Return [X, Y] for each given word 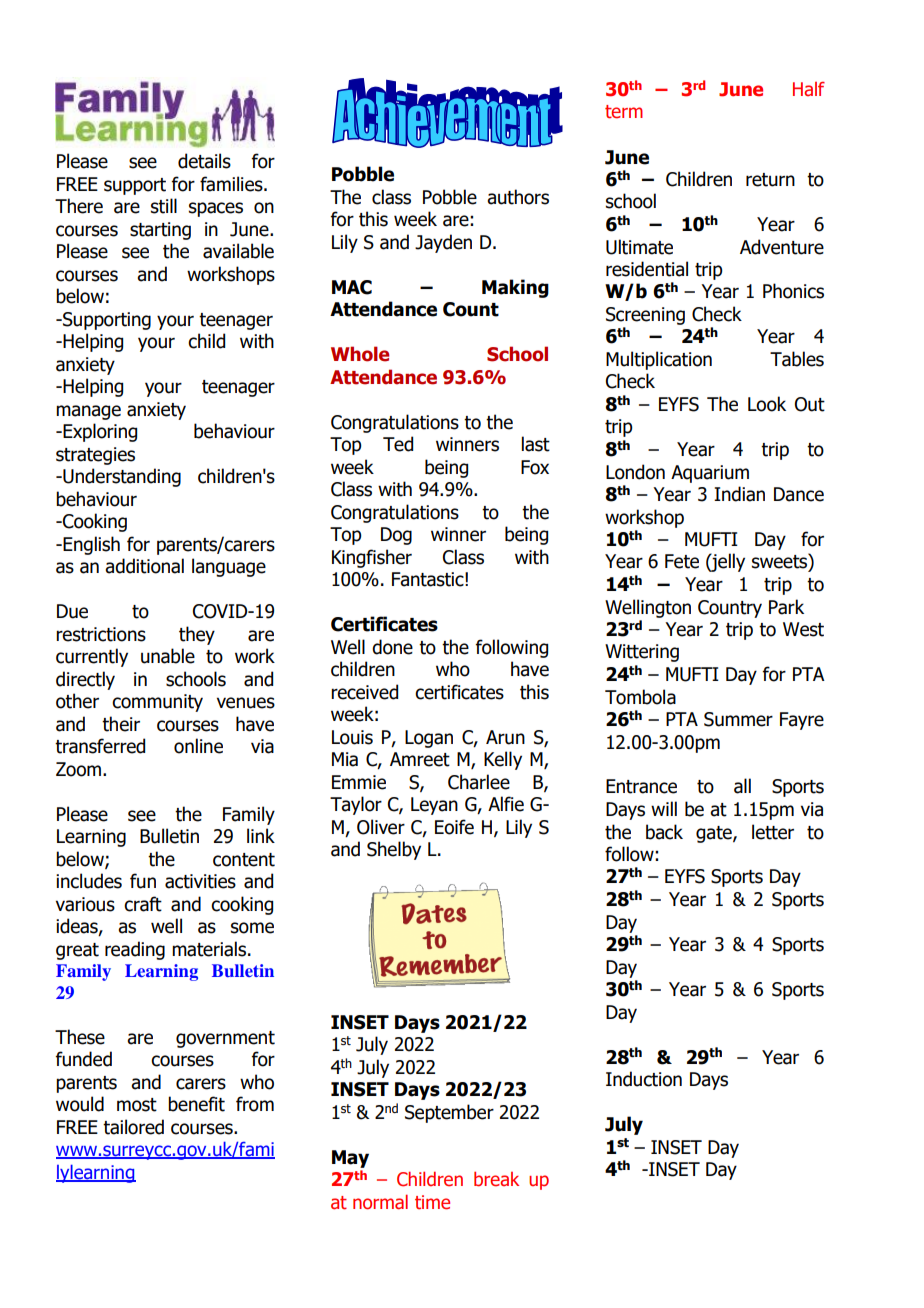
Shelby [394, 850]
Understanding [121, 477]
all [742, 786]
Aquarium [710, 474]
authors [518, 197]
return [770, 180]
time [432, 1202]
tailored [133, 1127]
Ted [398, 444]
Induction [644, 1079]
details [204, 161]
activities [200, 881]
